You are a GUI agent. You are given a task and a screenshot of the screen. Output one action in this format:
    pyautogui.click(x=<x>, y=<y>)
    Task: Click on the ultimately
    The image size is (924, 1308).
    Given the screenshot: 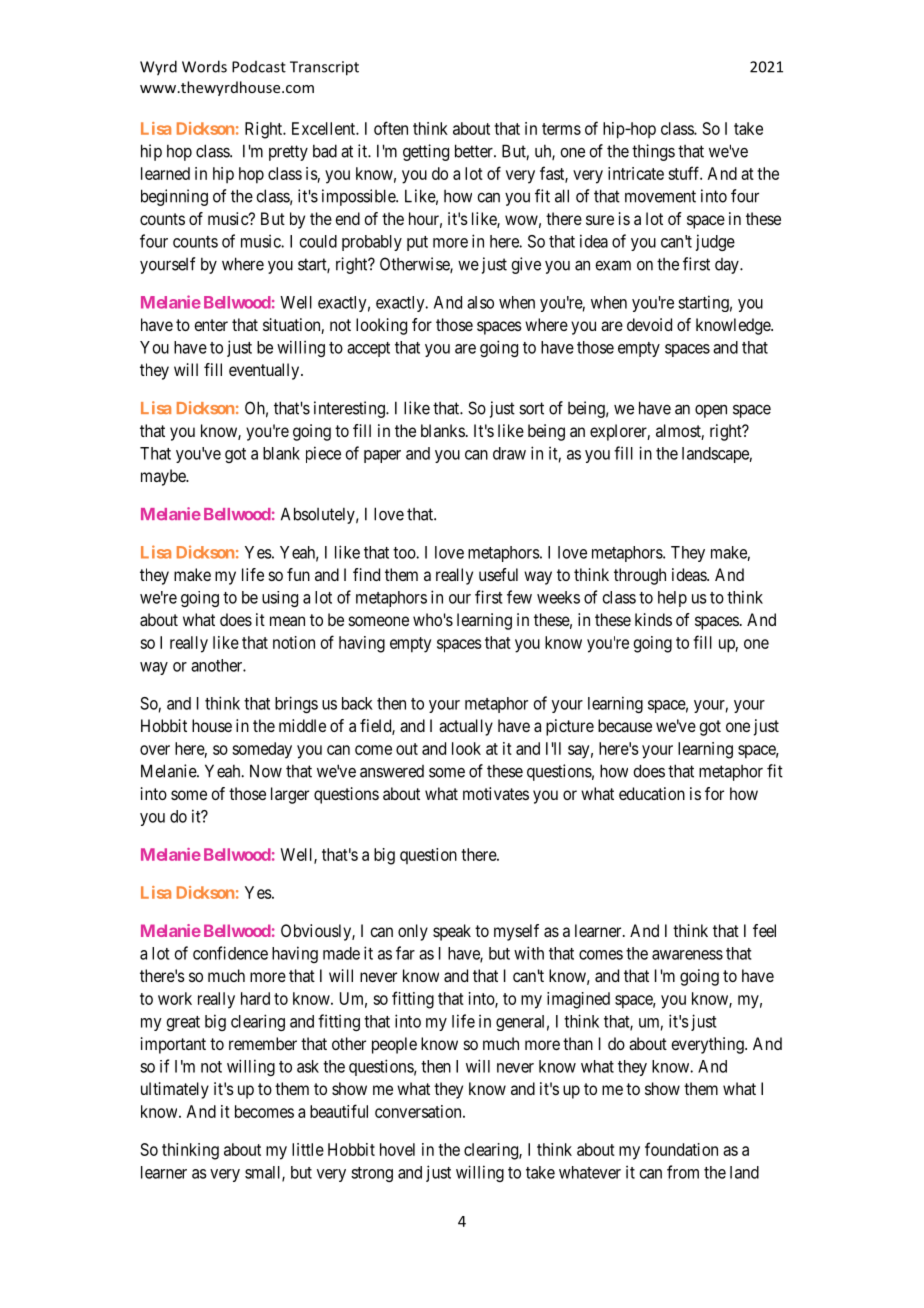 What is the action you would take?
    pyautogui.click(x=175, y=1090)
